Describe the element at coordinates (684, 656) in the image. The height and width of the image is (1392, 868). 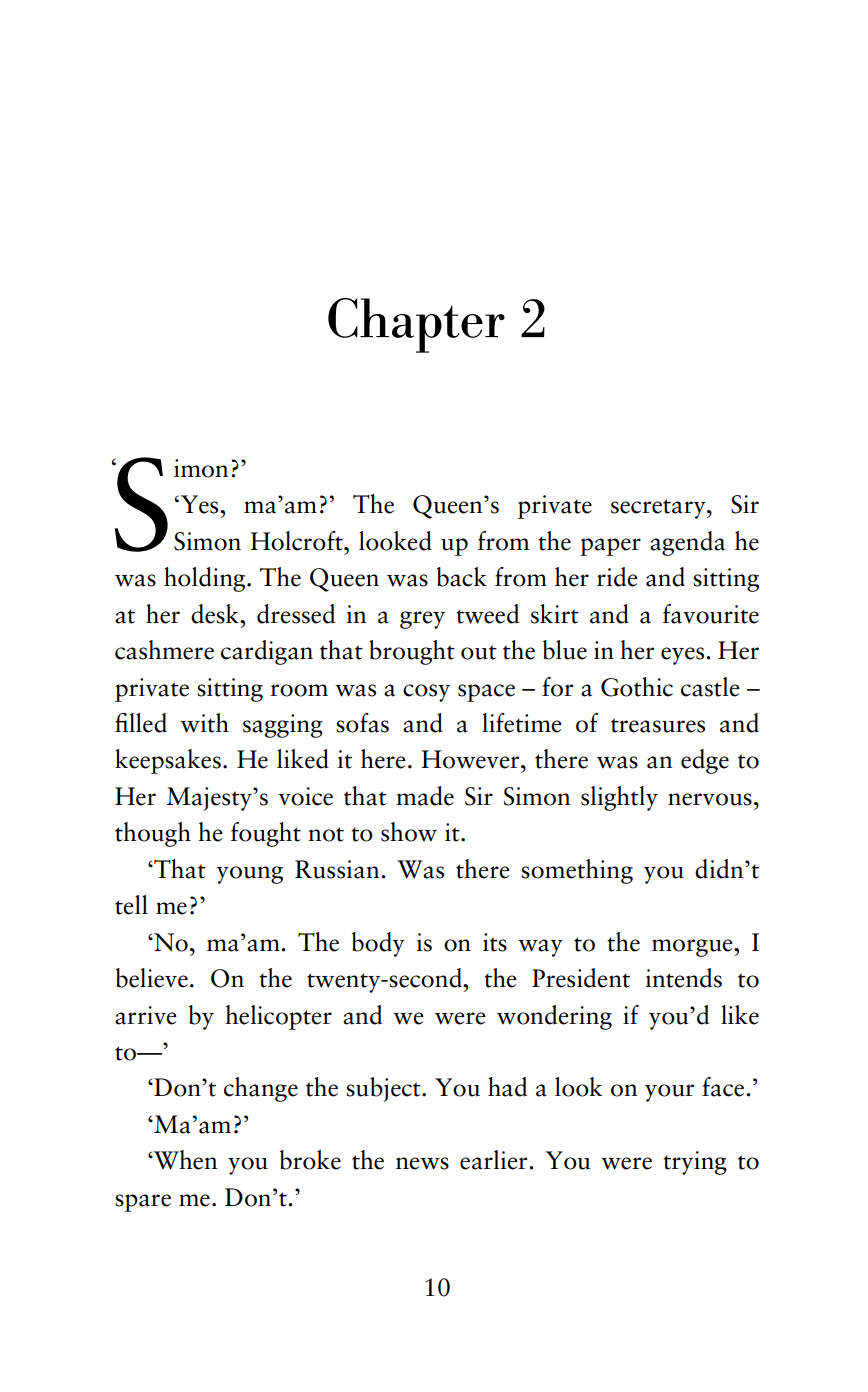
I see `eyes` at that location.
